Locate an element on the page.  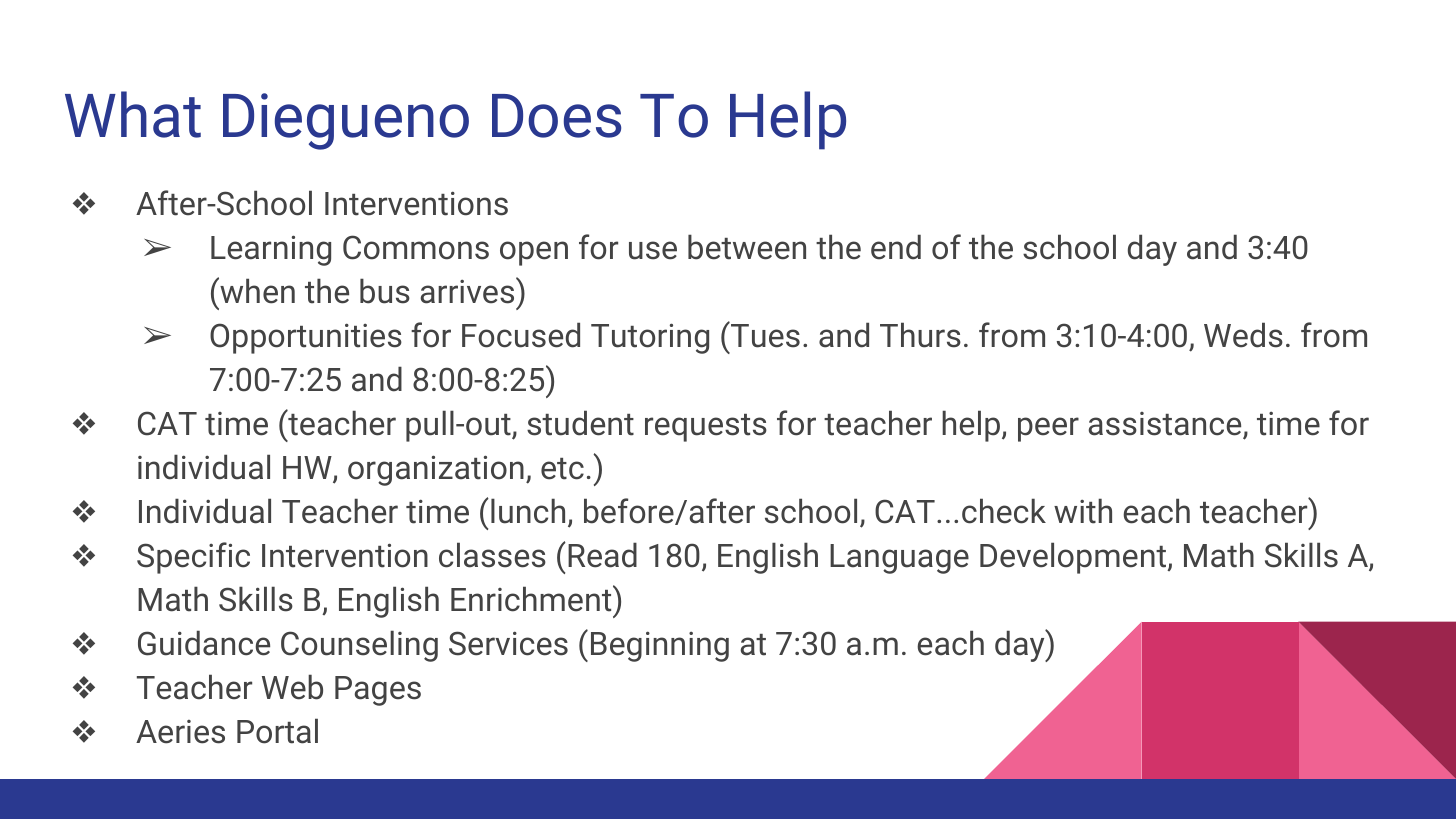
What is located at coordinates (133, 114).
